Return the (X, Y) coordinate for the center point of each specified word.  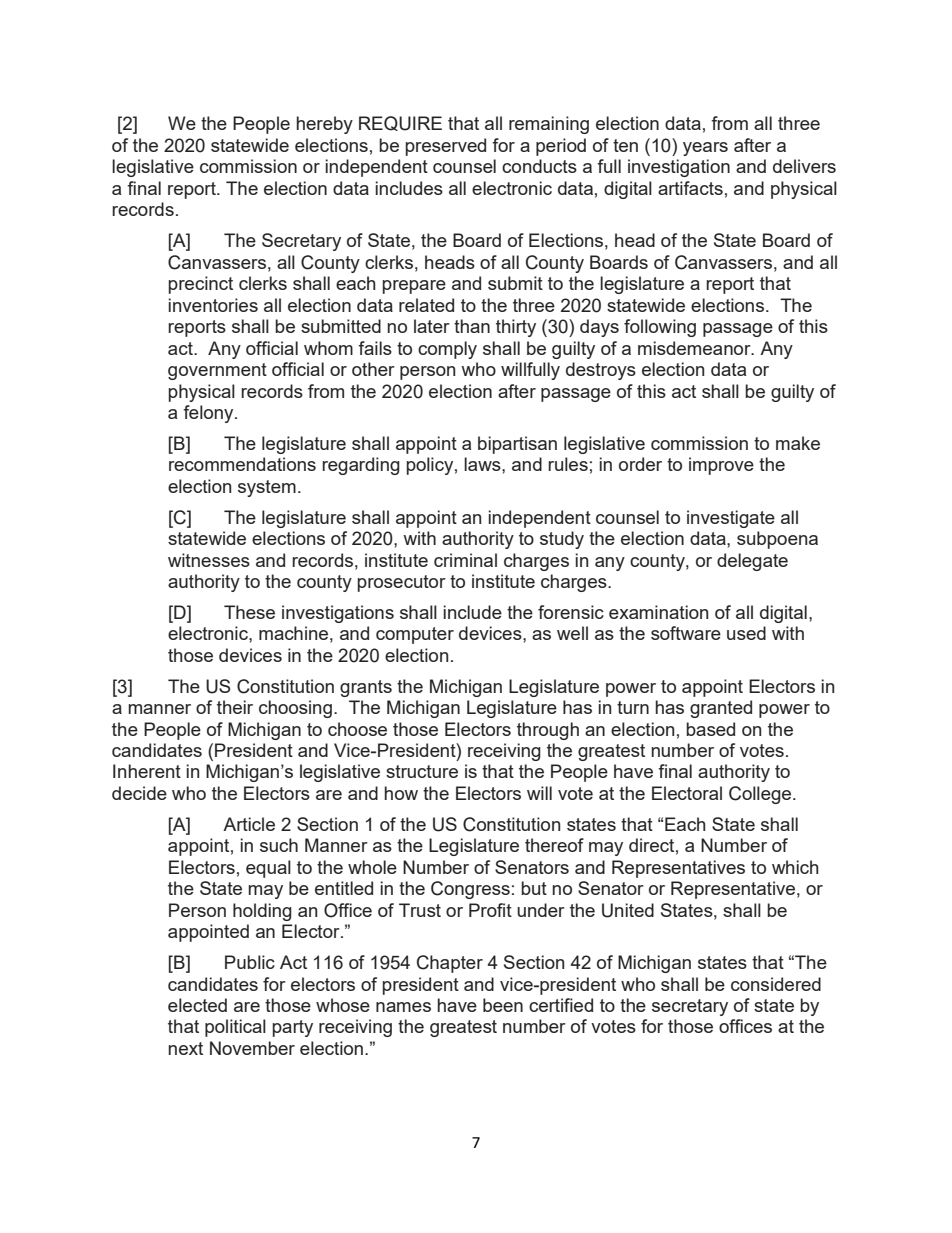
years (705, 149)
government (217, 371)
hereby (325, 125)
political (235, 1028)
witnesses (209, 560)
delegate (752, 562)
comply (447, 350)
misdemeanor (695, 348)
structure (422, 771)
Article (249, 824)
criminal (465, 560)
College (760, 795)
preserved (446, 147)
